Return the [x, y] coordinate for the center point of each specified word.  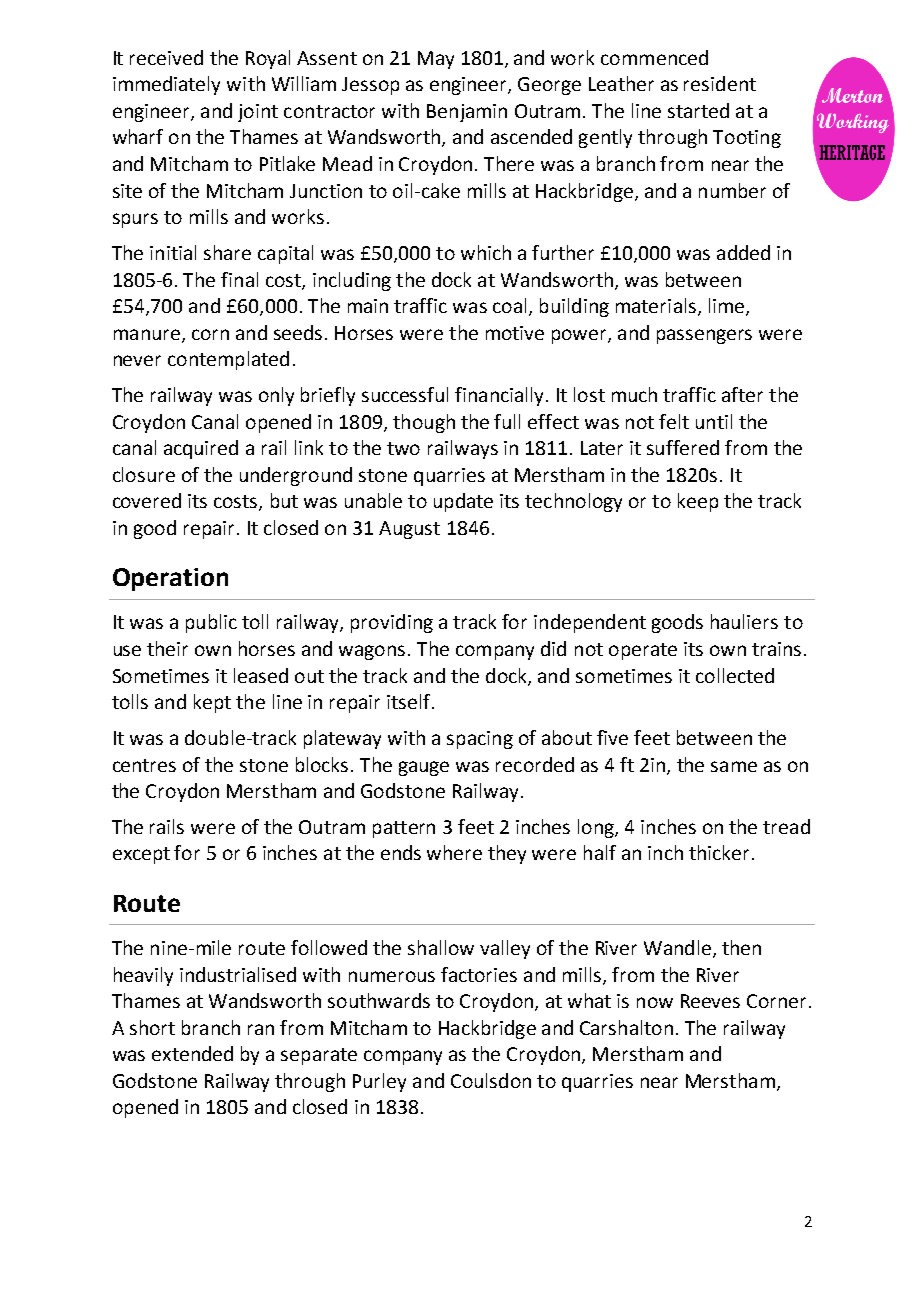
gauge [424, 768]
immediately [166, 85]
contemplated [228, 360]
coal [509, 305]
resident [720, 83]
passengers [704, 336]
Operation [170, 579]
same [734, 766]
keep [698, 502]
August [409, 530]
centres [144, 765]
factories [479, 974]
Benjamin [467, 113]
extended [192, 1053]
